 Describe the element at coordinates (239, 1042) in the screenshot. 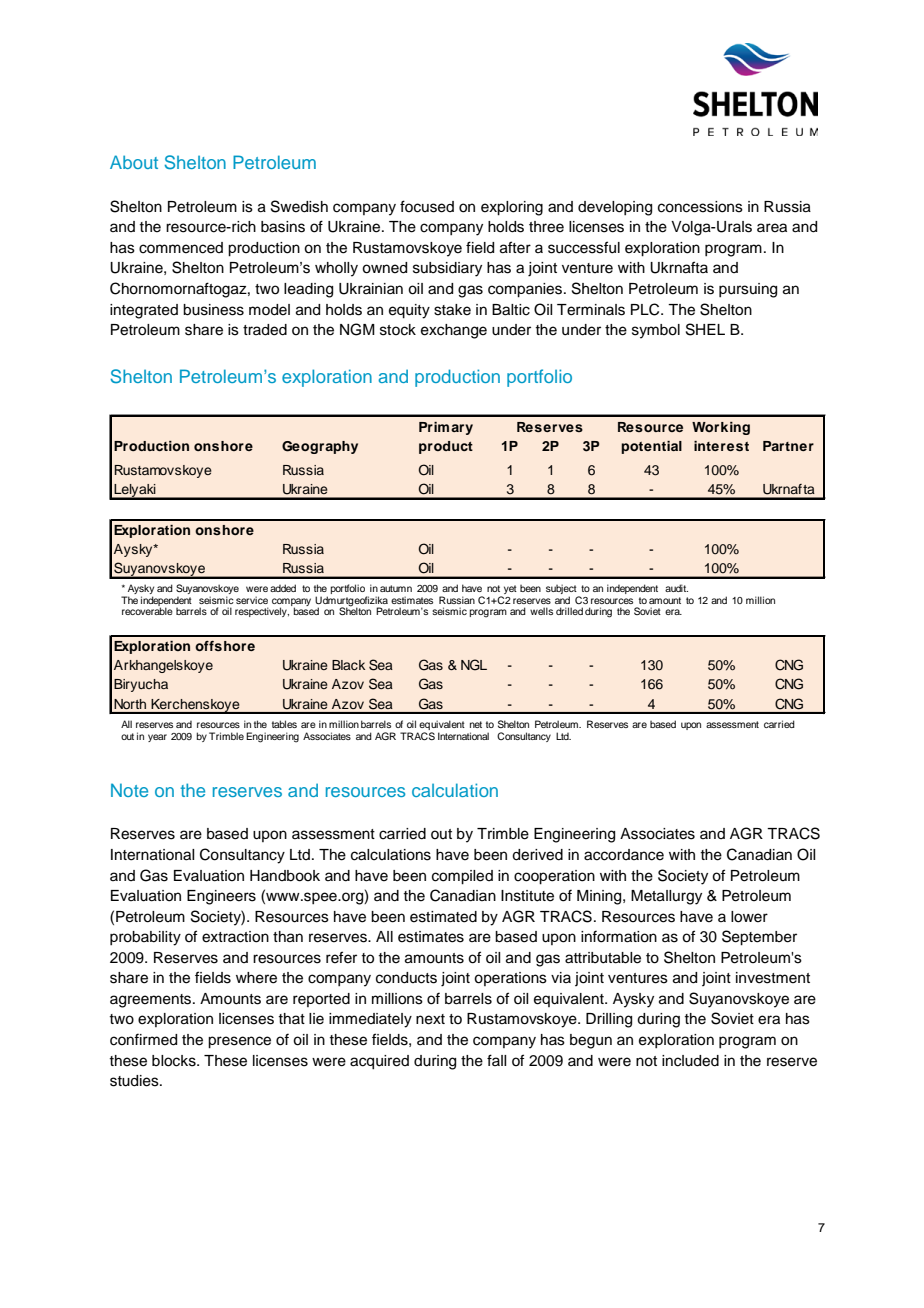

I see `presence` at that location.
